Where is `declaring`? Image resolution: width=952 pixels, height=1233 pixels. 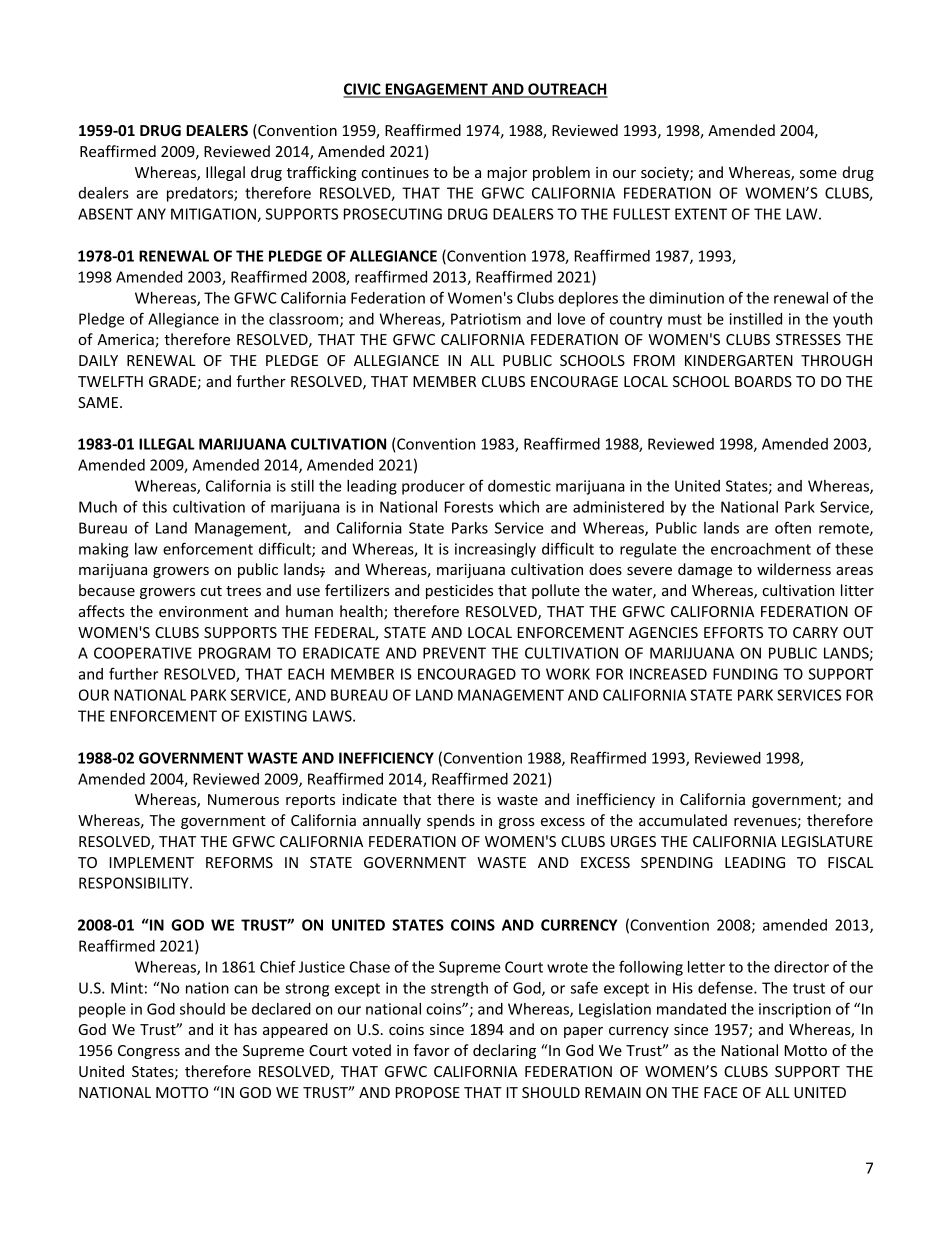
declaring is located at coordinates (504, 1051).
